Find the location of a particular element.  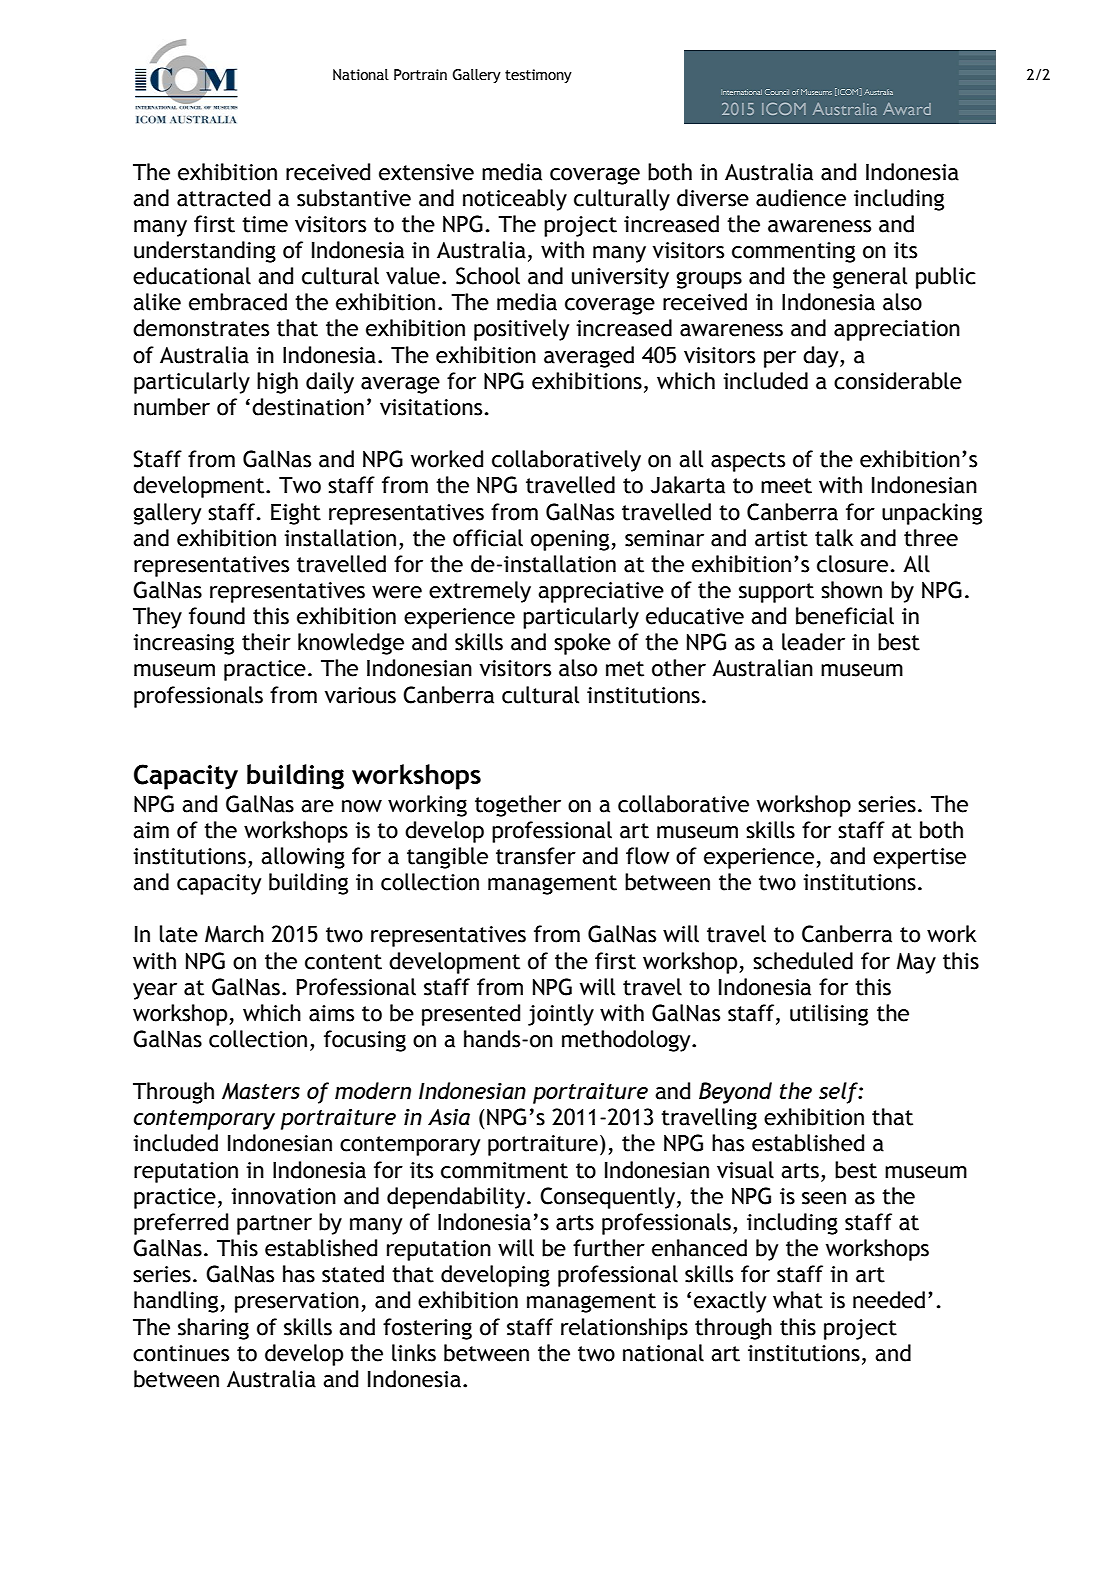

attracted is located at coordinates (223, 198).
